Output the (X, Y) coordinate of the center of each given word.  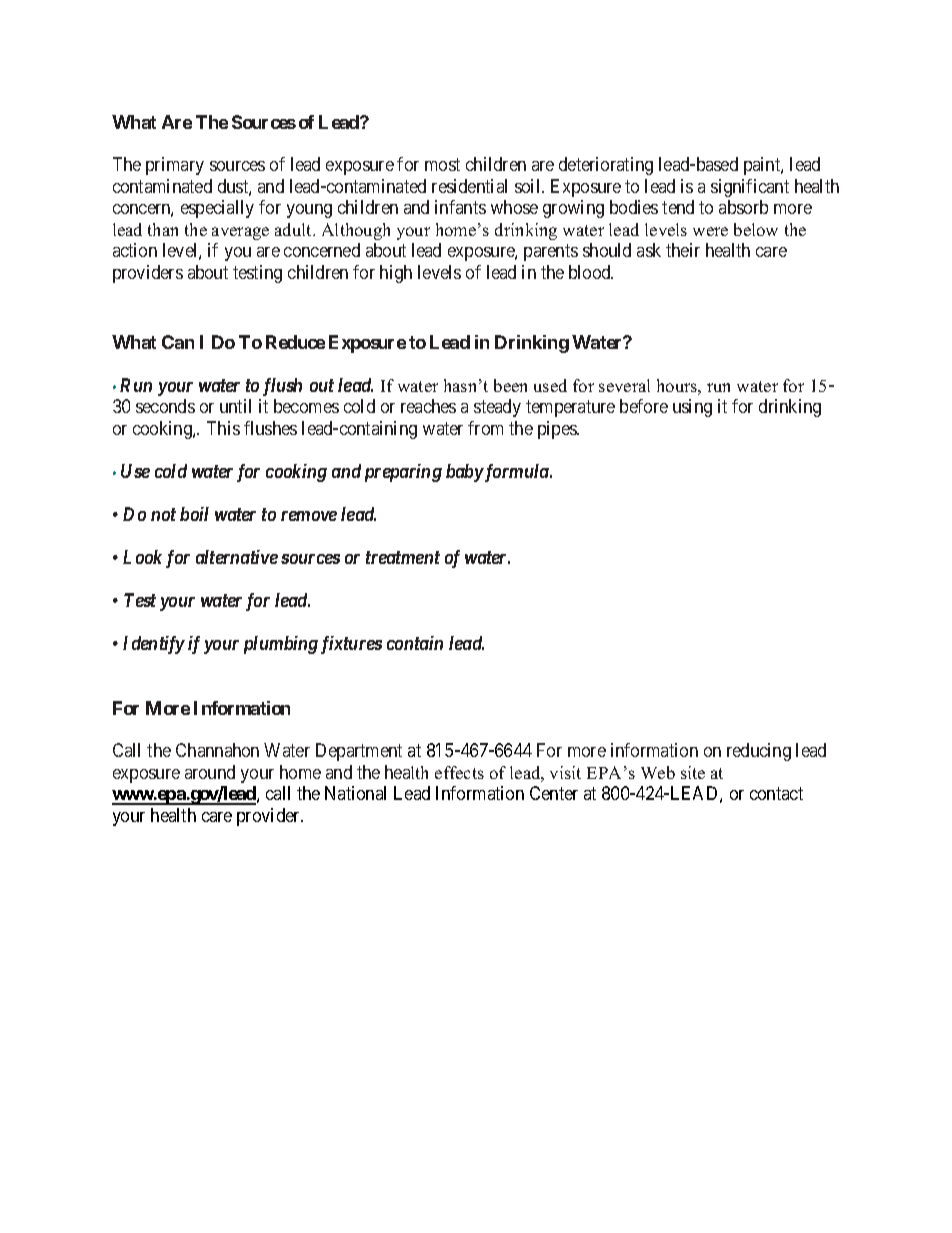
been (510, 385)
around (210, 772)
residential (469, 186)
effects (459, 772)
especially (217, 209)
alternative (237, 557)
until (235, 406)
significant (750, 188)
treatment (403, 557)
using (692, 408)
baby (465, 473)
